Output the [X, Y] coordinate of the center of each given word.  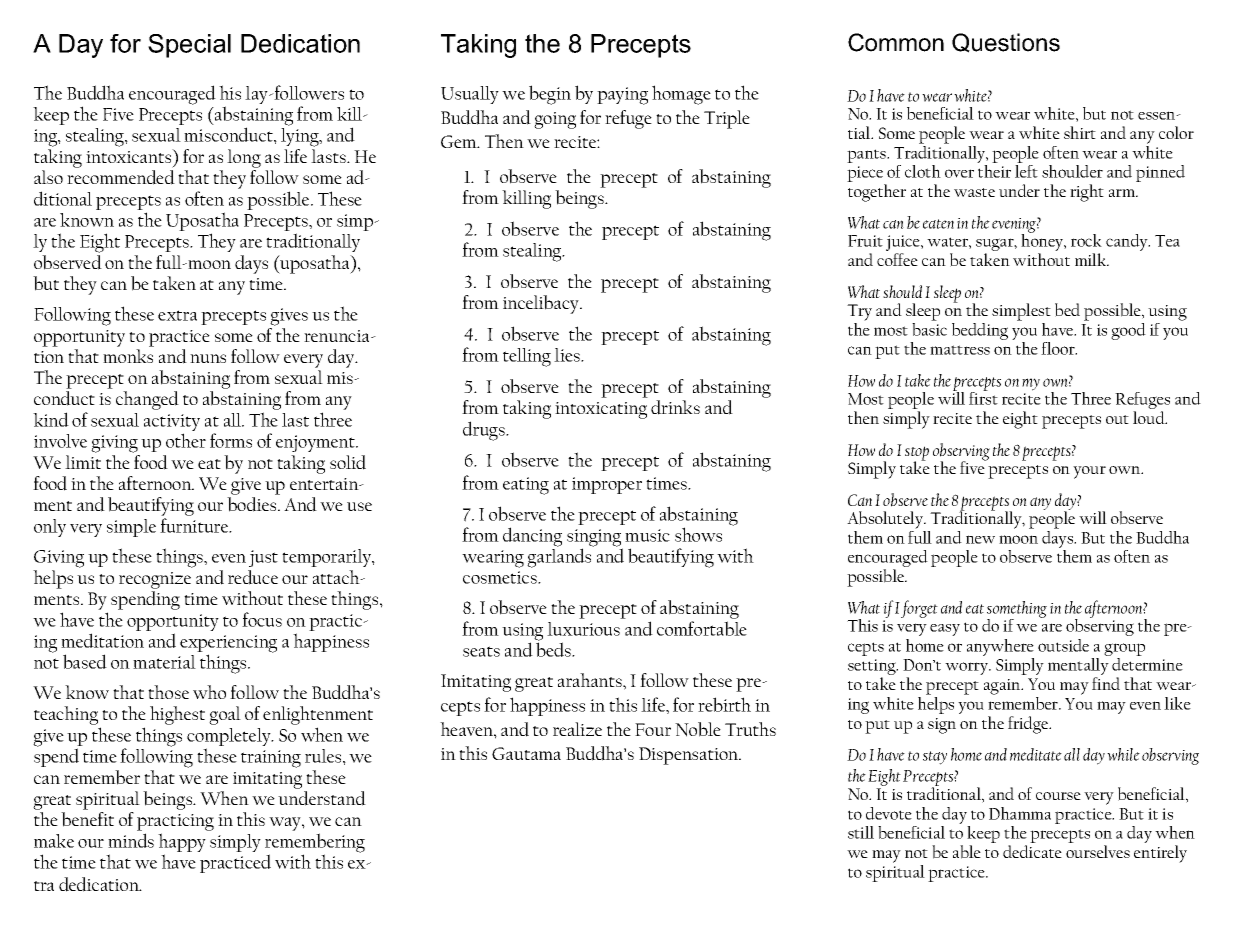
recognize [155, 580]
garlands [560, 557]
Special [189, 46]
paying [622, 96]
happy [182, 844]
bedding [980, 331]
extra [177, 315]
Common [896, 42]
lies [568, 355]
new [980, 539]
